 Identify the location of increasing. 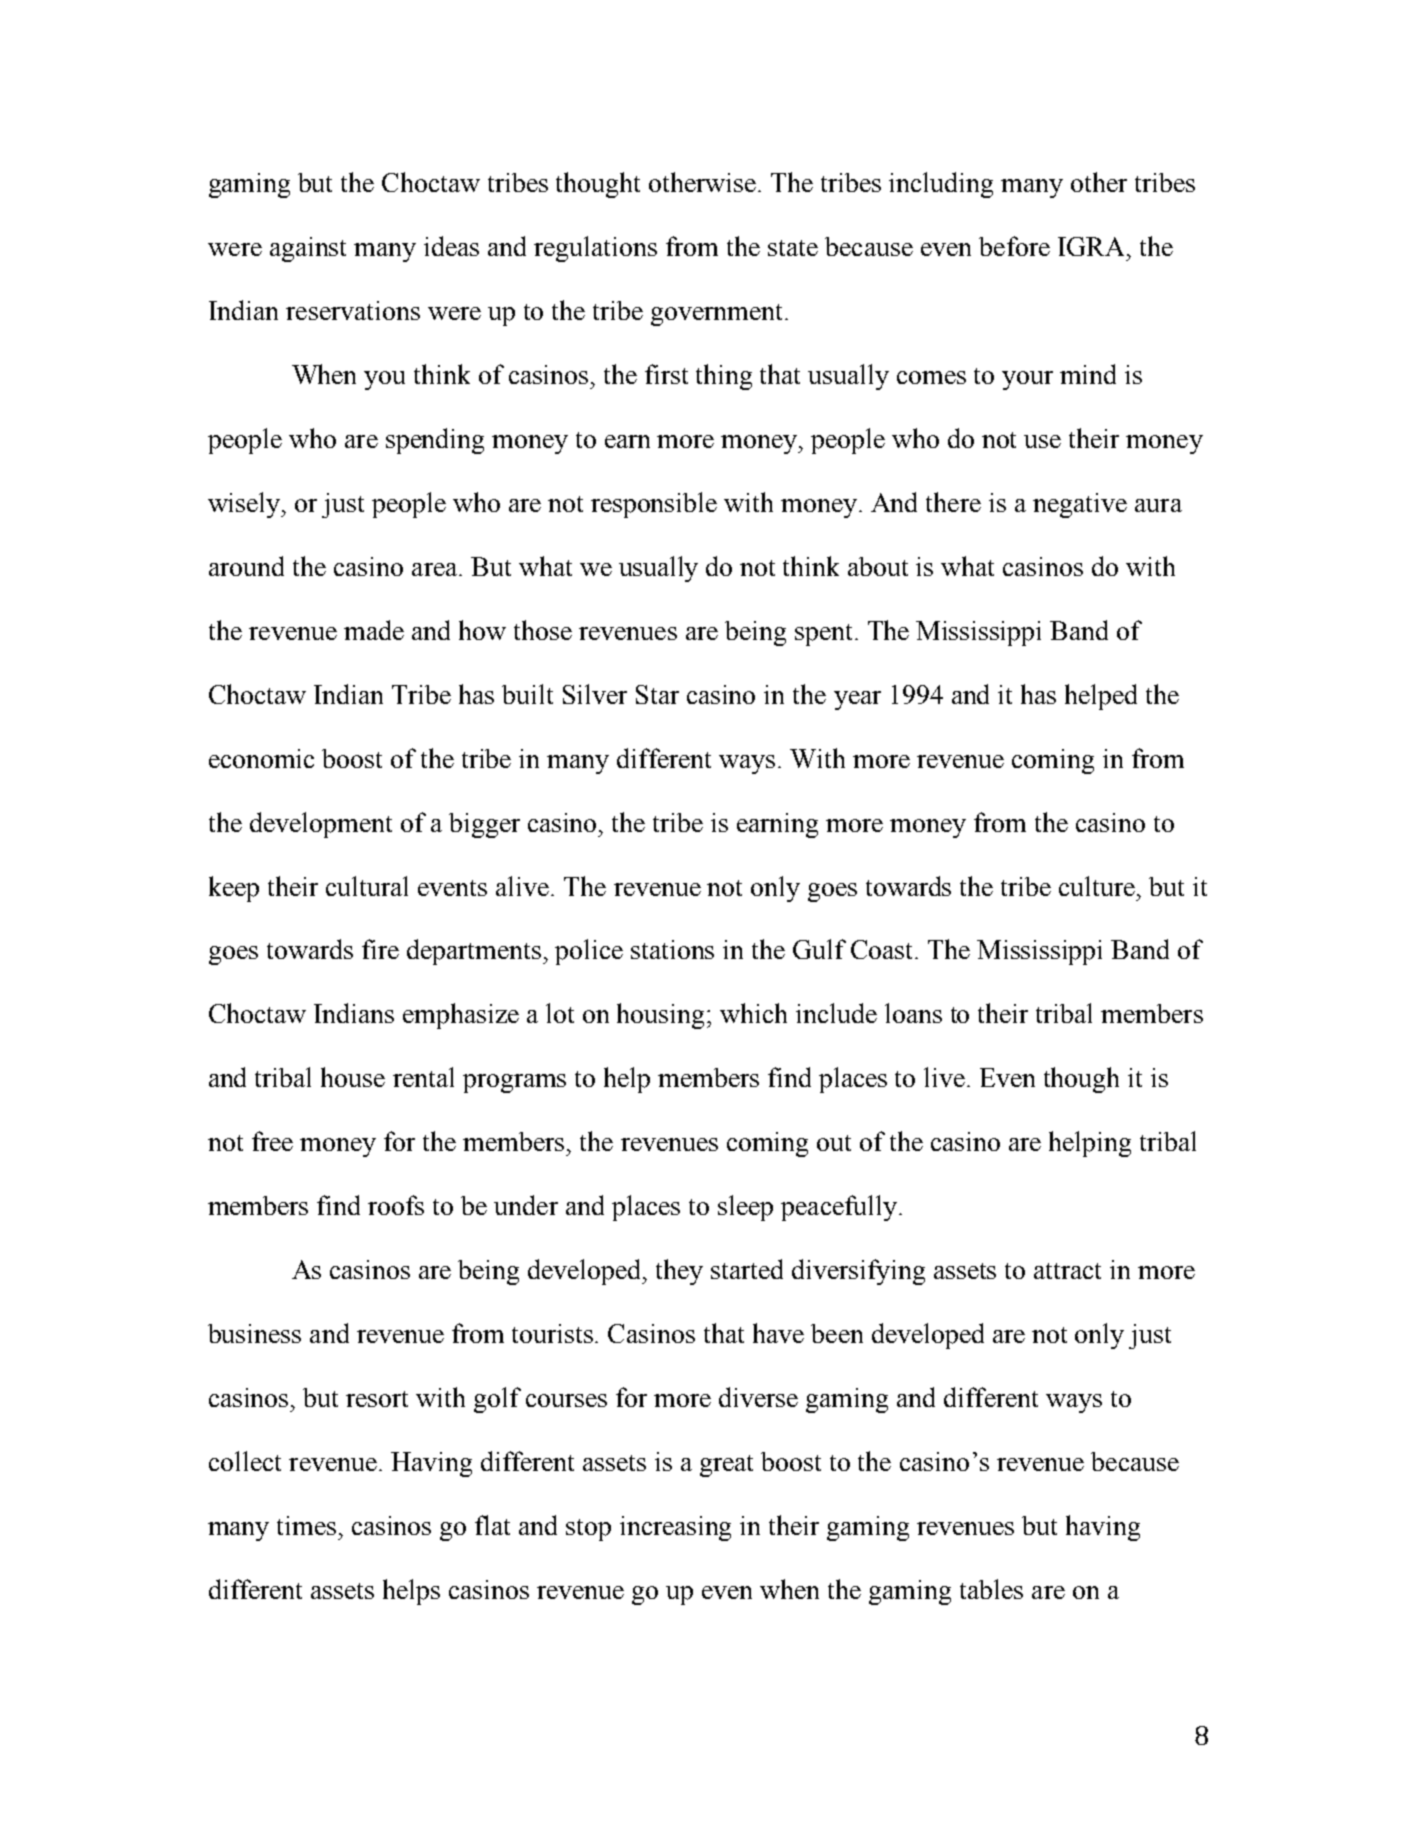
(675, 1528).
